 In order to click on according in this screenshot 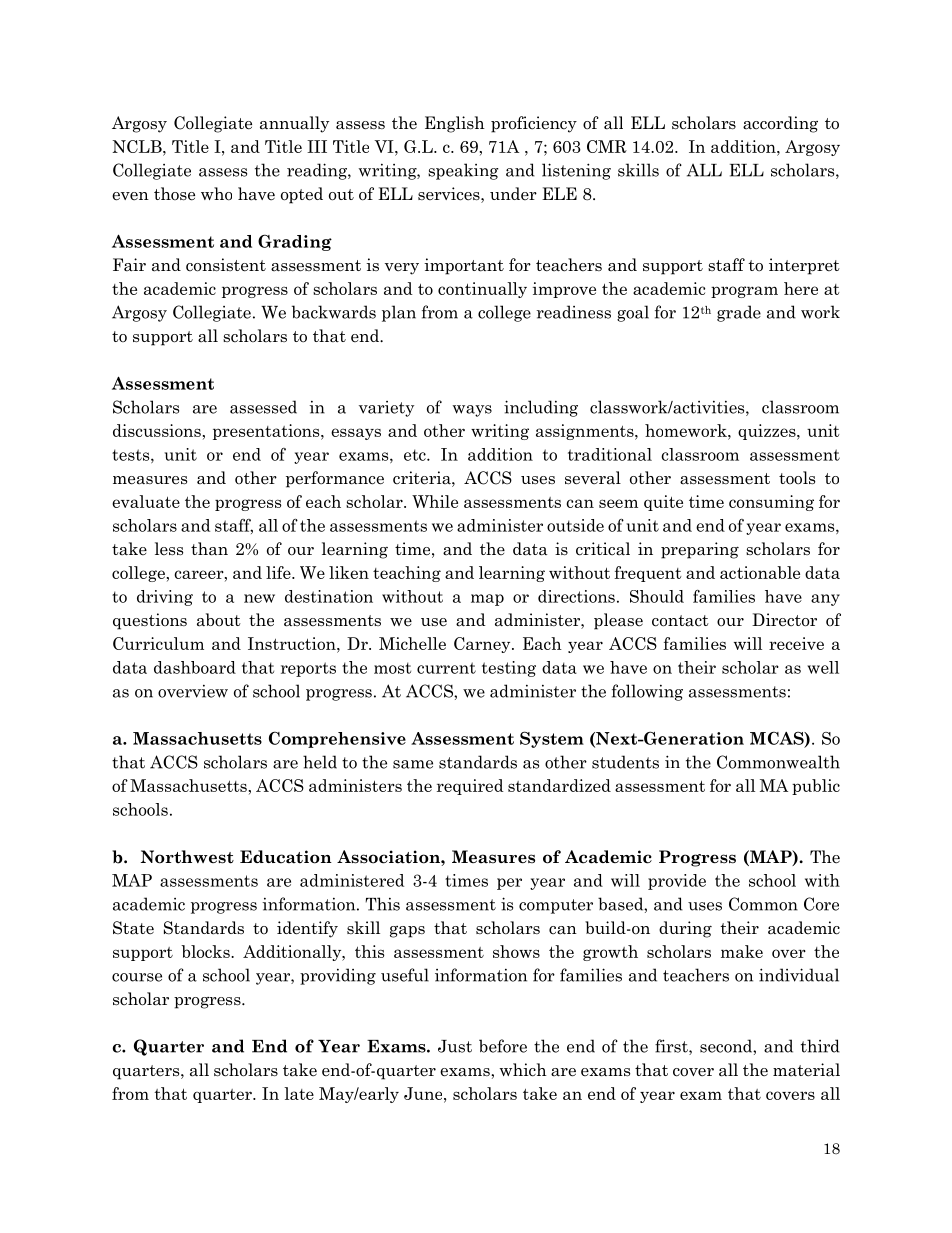, I will do `click(780, 124)`.
